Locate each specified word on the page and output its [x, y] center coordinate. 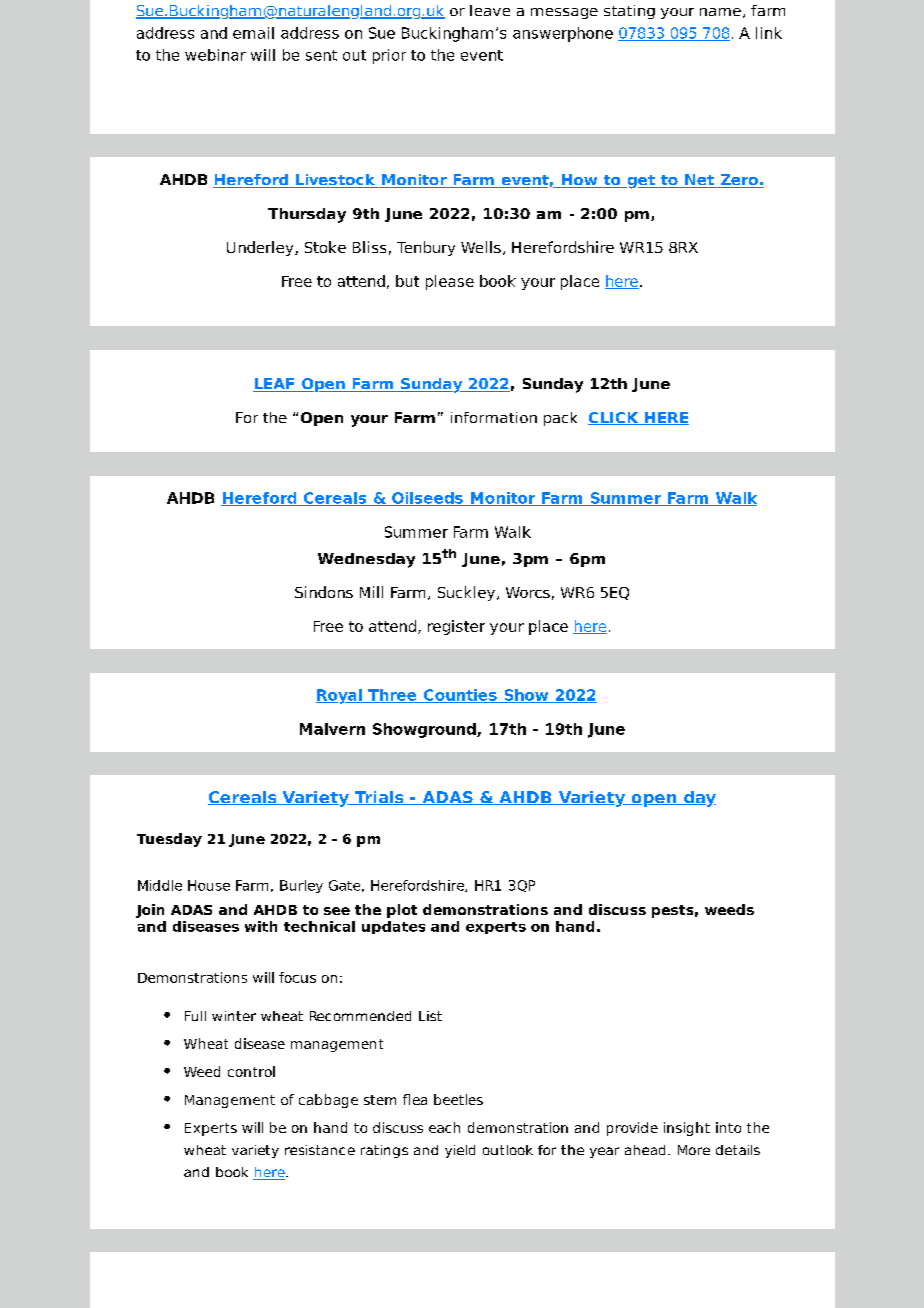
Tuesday [169, 840]
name [720, 12]
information [494, 417]
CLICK [614, 418]
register [456, 627]
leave [490, 10]
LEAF [274, 385]
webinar [215, 55]
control [251, 1071]
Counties [460, 696]
